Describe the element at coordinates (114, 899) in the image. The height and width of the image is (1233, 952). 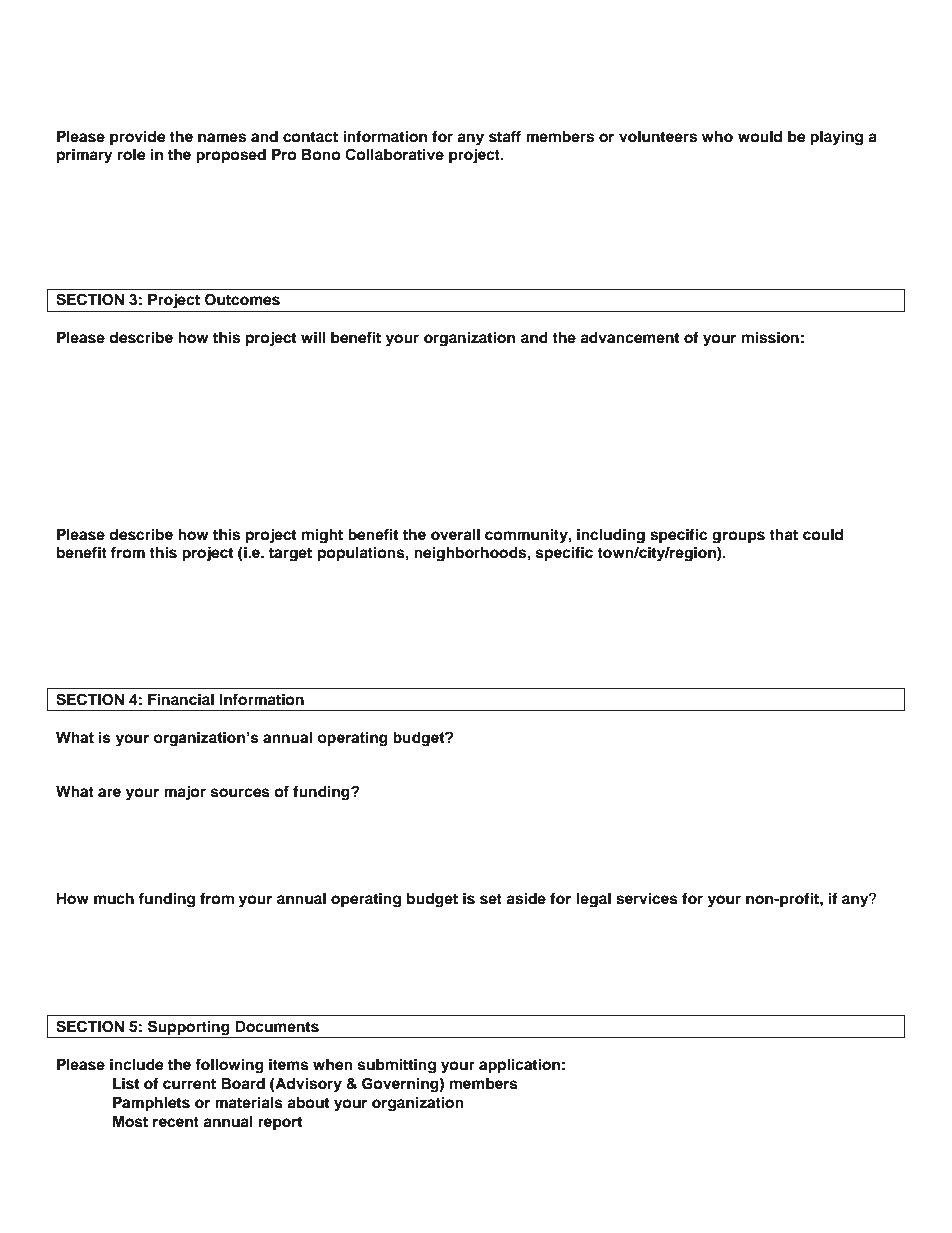
I see `much` at that location.
